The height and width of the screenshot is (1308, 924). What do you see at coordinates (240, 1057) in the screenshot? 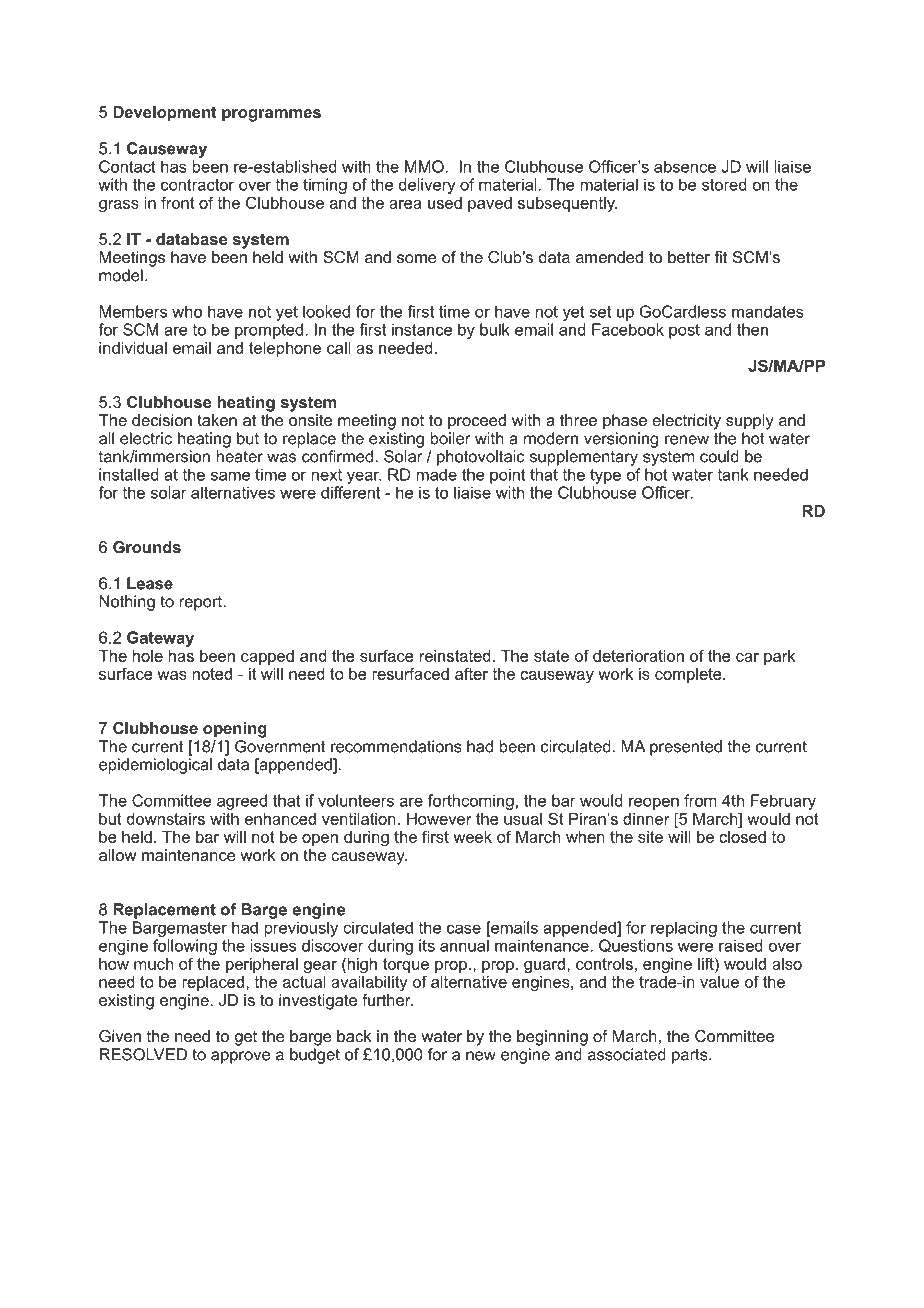
I see `approve` at bounding box center [240, 1057].
